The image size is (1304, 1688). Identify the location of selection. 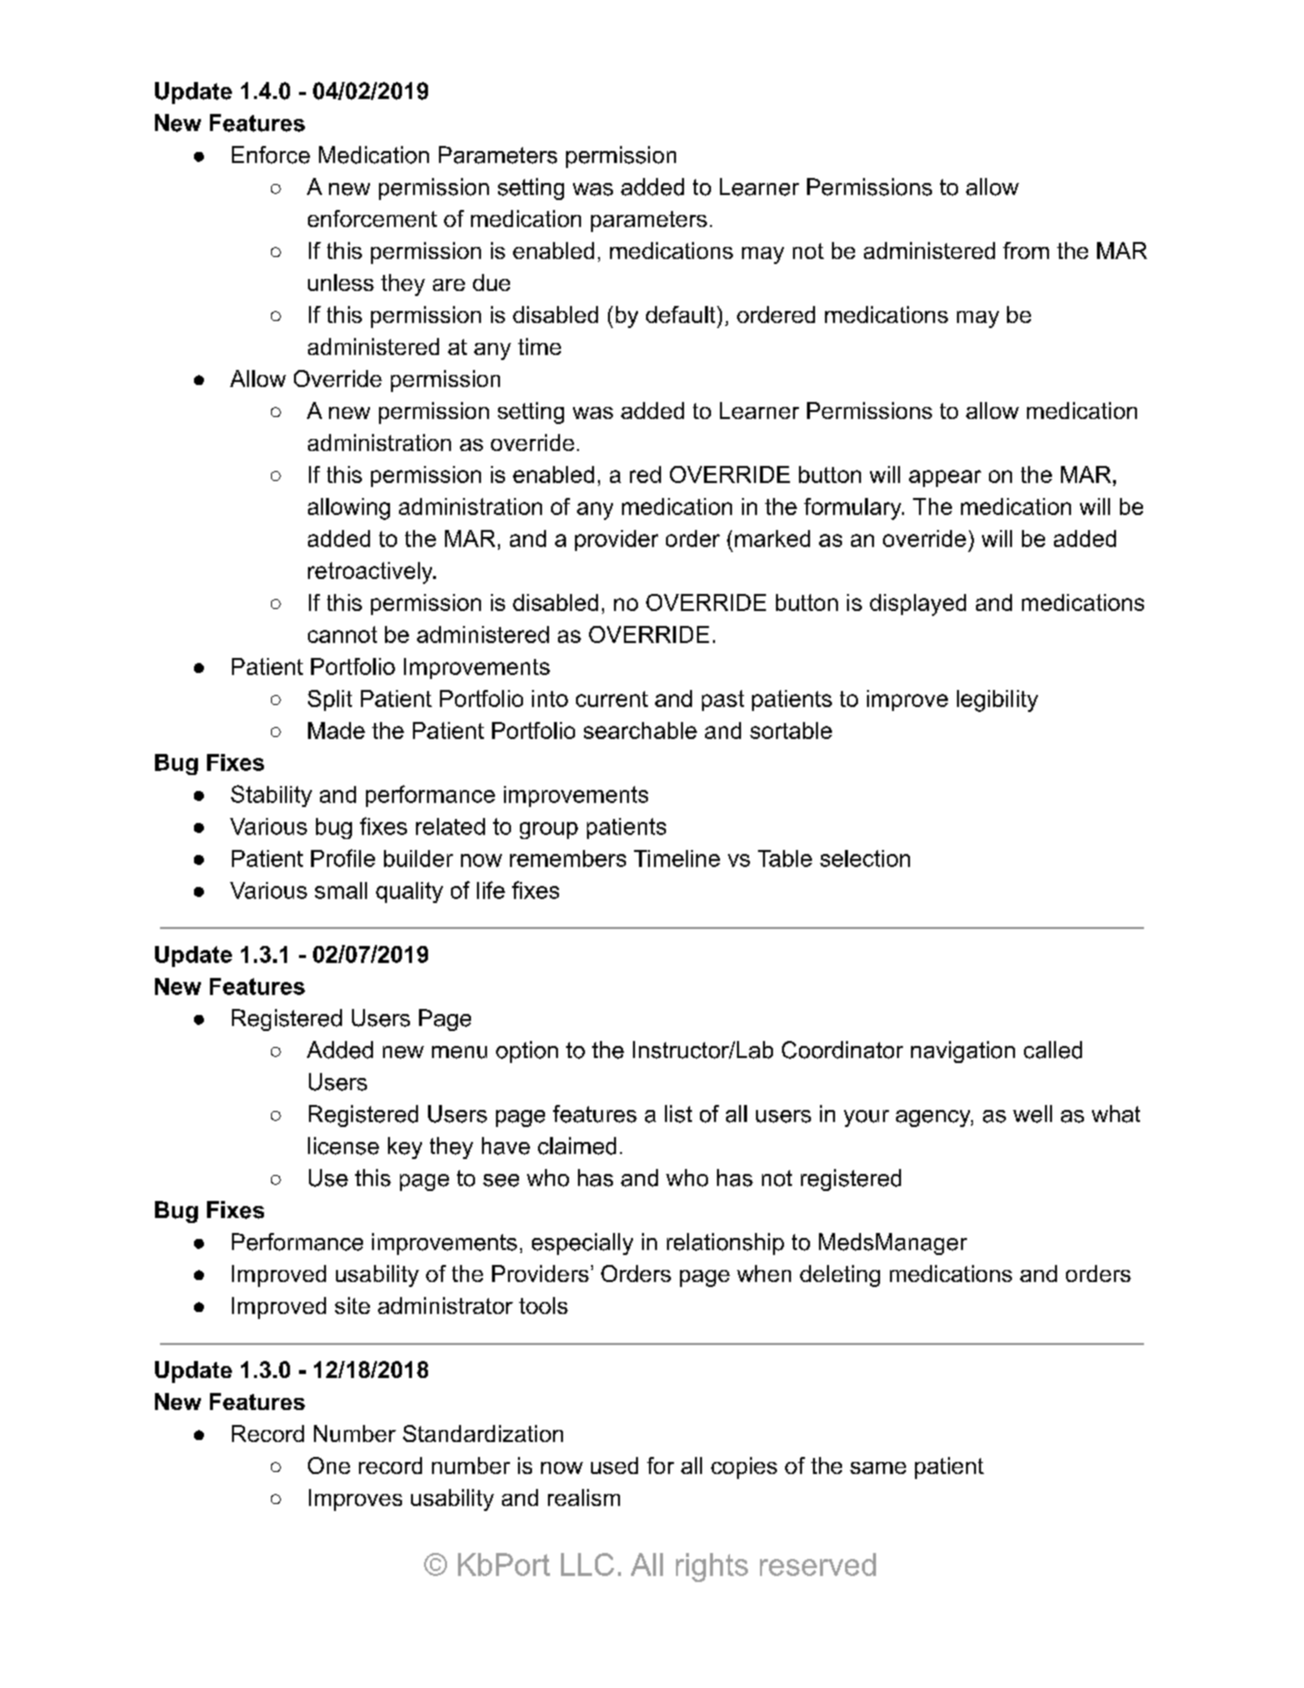
(865, 858).
